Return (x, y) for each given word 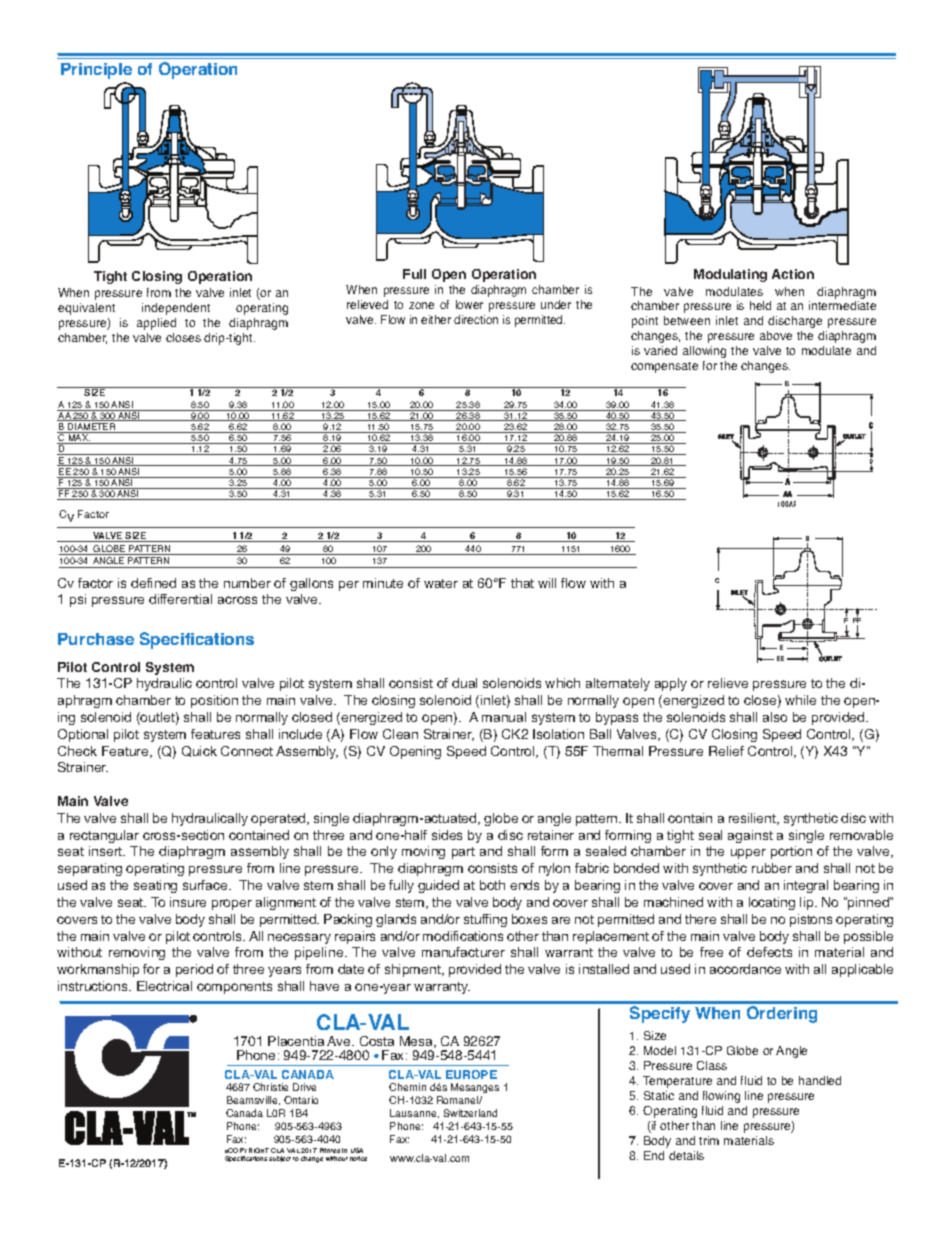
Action (793, 274)
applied (156, 324)
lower (469, 304)
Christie (270, 1087)
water (441, 583)
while (800, 700)
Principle (96, 71)
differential (180, 599)
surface (206, 885)
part (463, 853)
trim (709, 1140)
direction (476, 319)
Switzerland (470, 1113)
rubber (772, 868)
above (776, 335)
